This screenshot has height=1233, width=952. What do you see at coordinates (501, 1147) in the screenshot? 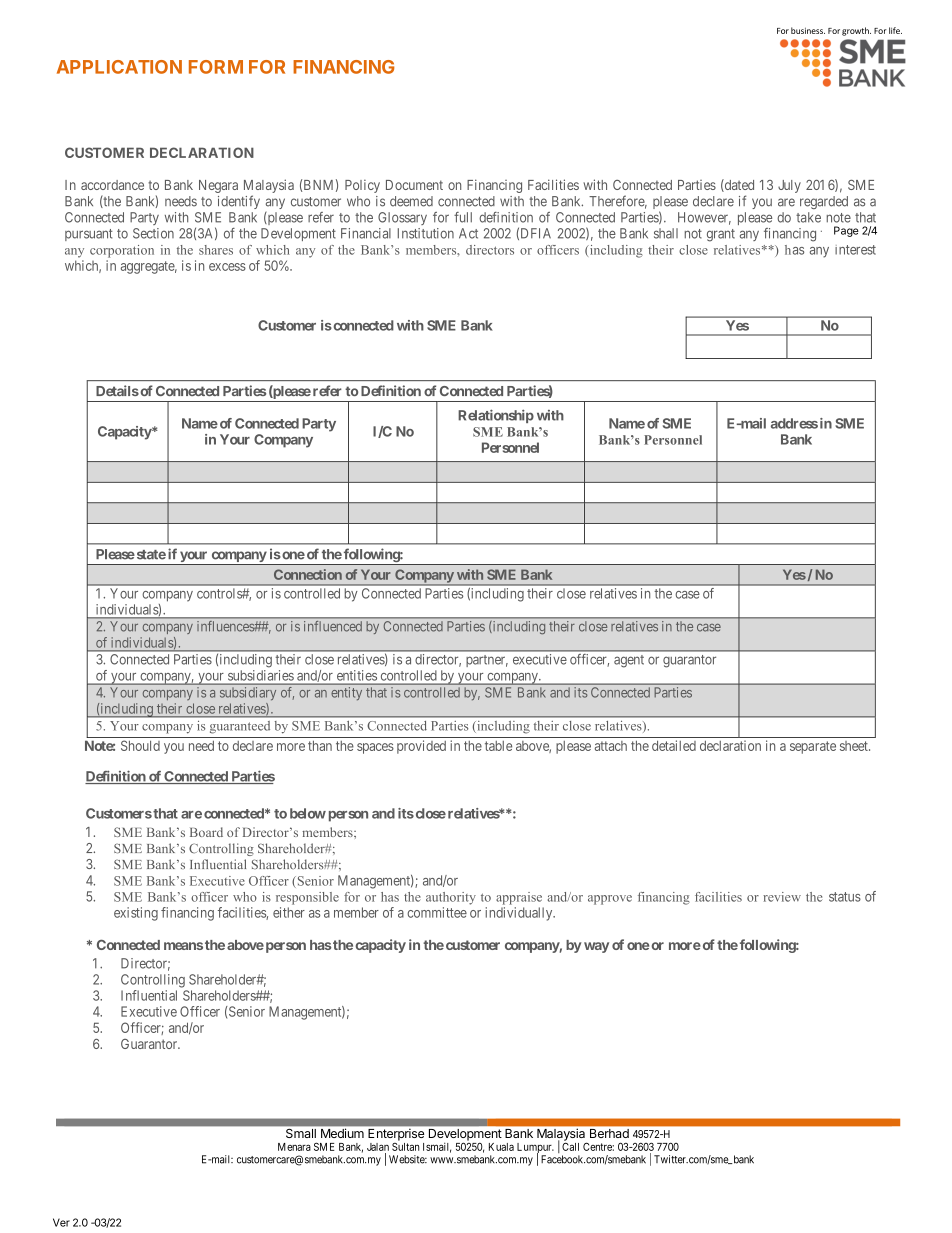
I see `Kuala` at bounding box center [501, 1147].
